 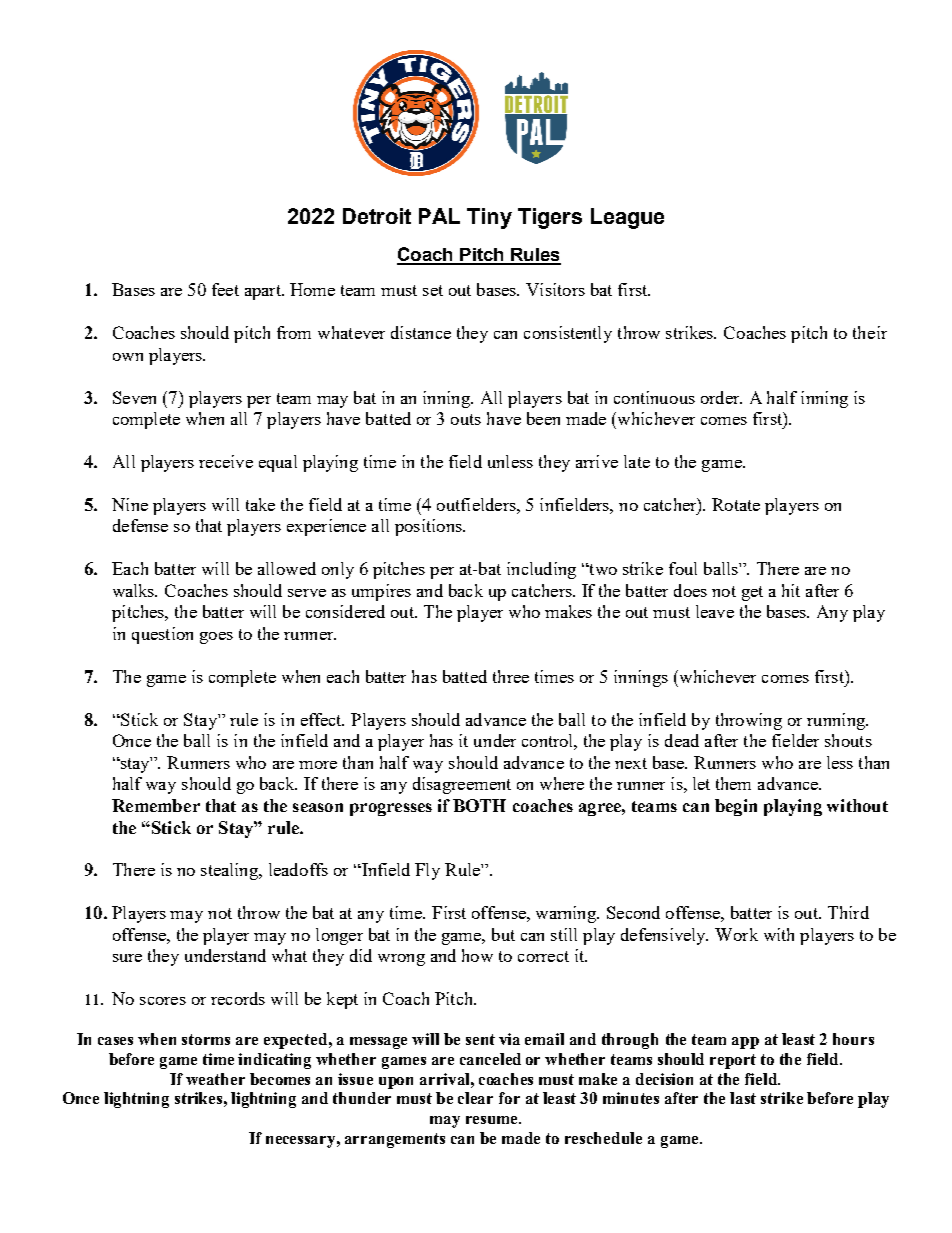 I want to click on Rotate, so click(x=736, y=504).
